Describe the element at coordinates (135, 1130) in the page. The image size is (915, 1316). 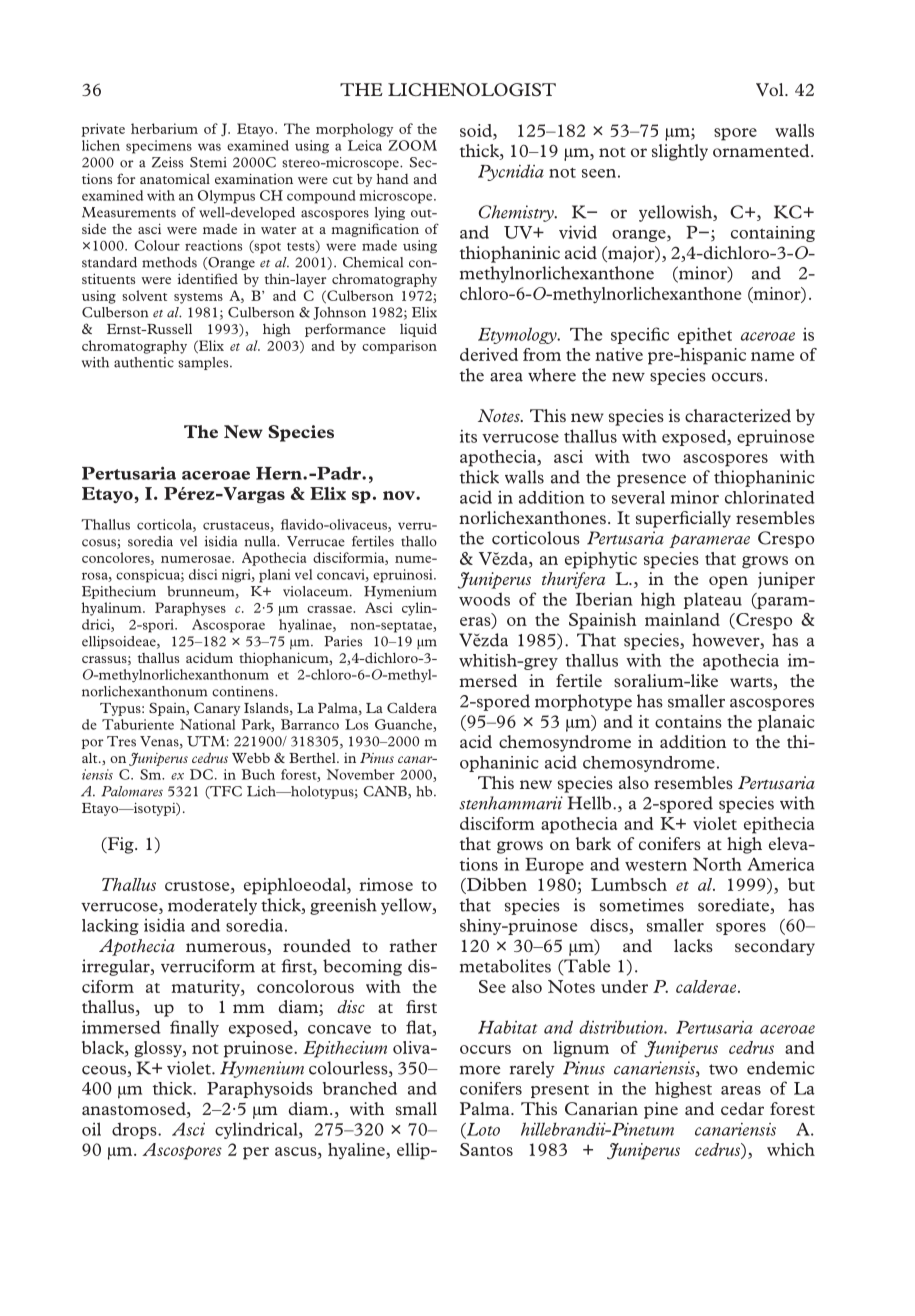
I see `drops` at that location.
